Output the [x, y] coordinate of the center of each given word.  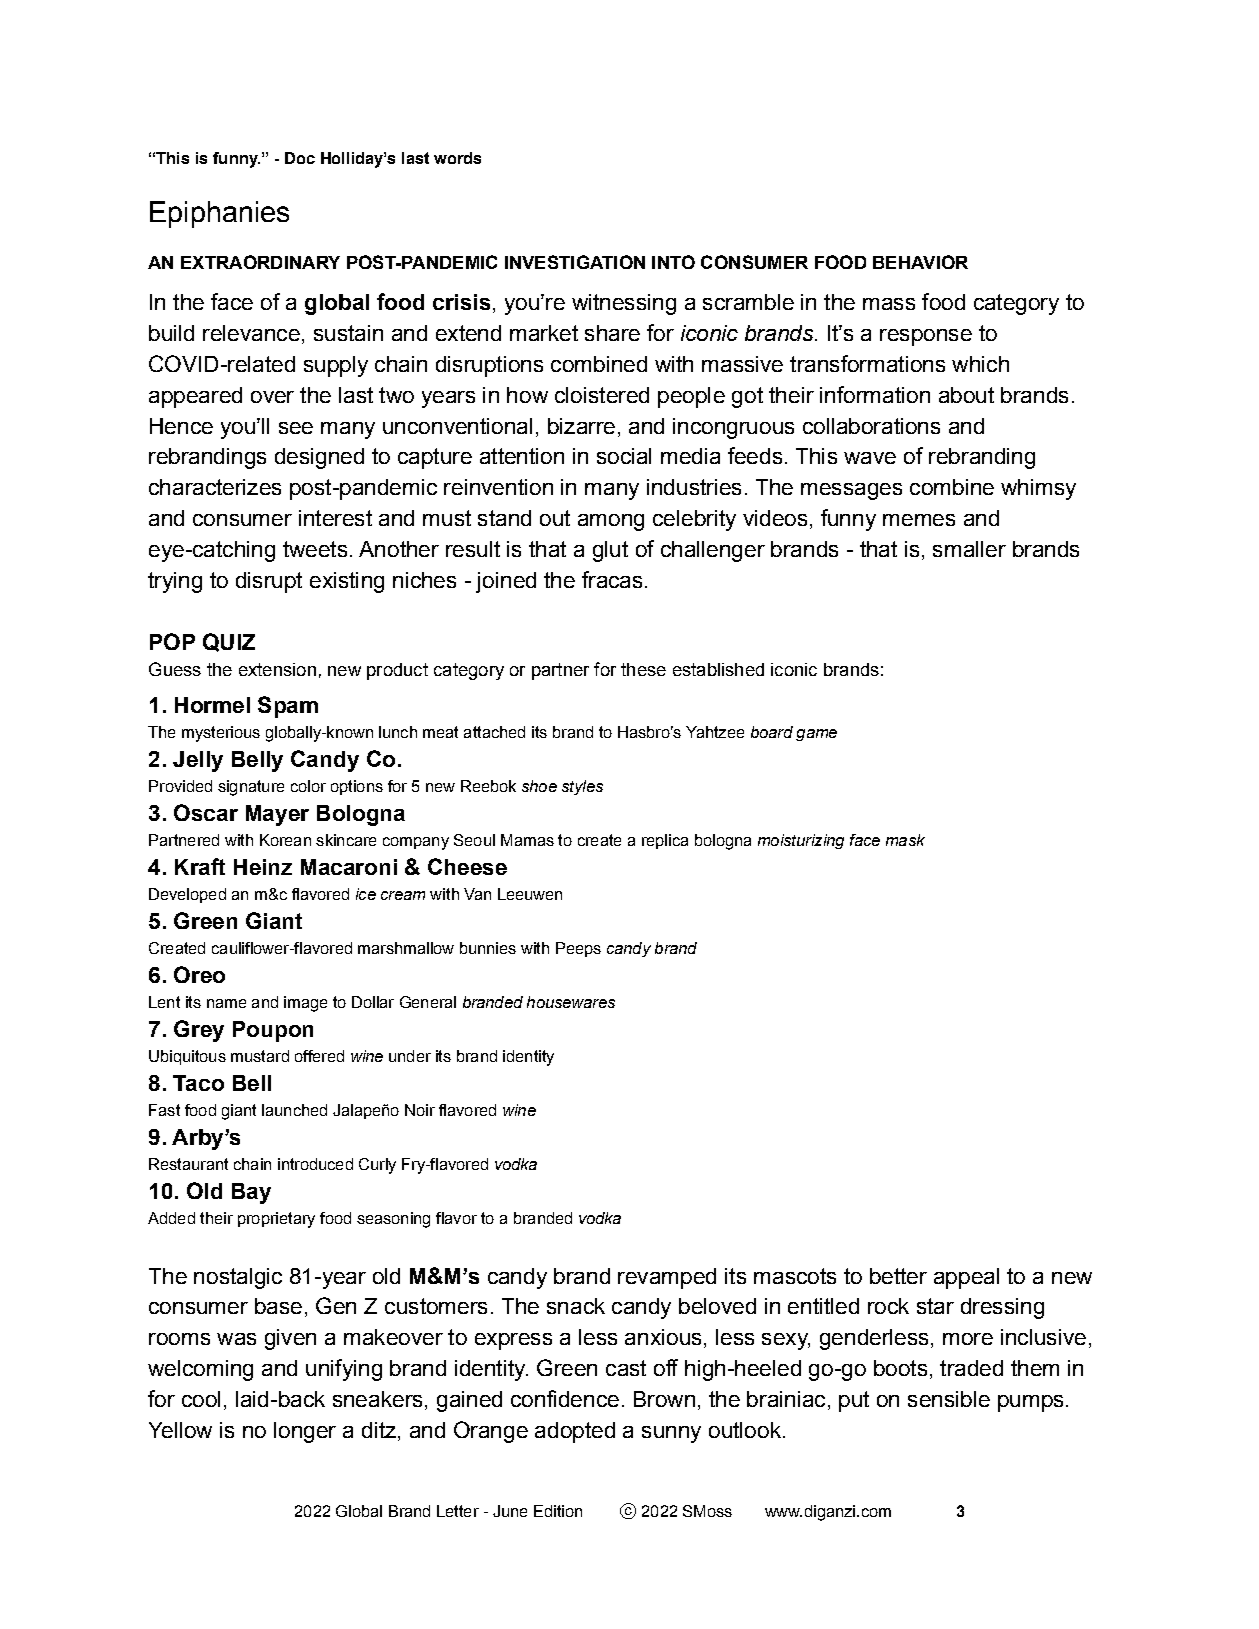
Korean [285, 840]
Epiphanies [219, 214]
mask [905, 840]
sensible [949, 1399]
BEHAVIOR [920, 262]
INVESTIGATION [575, 262]
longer [305, 1432]
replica [665, 841]
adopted [575, 1432]
